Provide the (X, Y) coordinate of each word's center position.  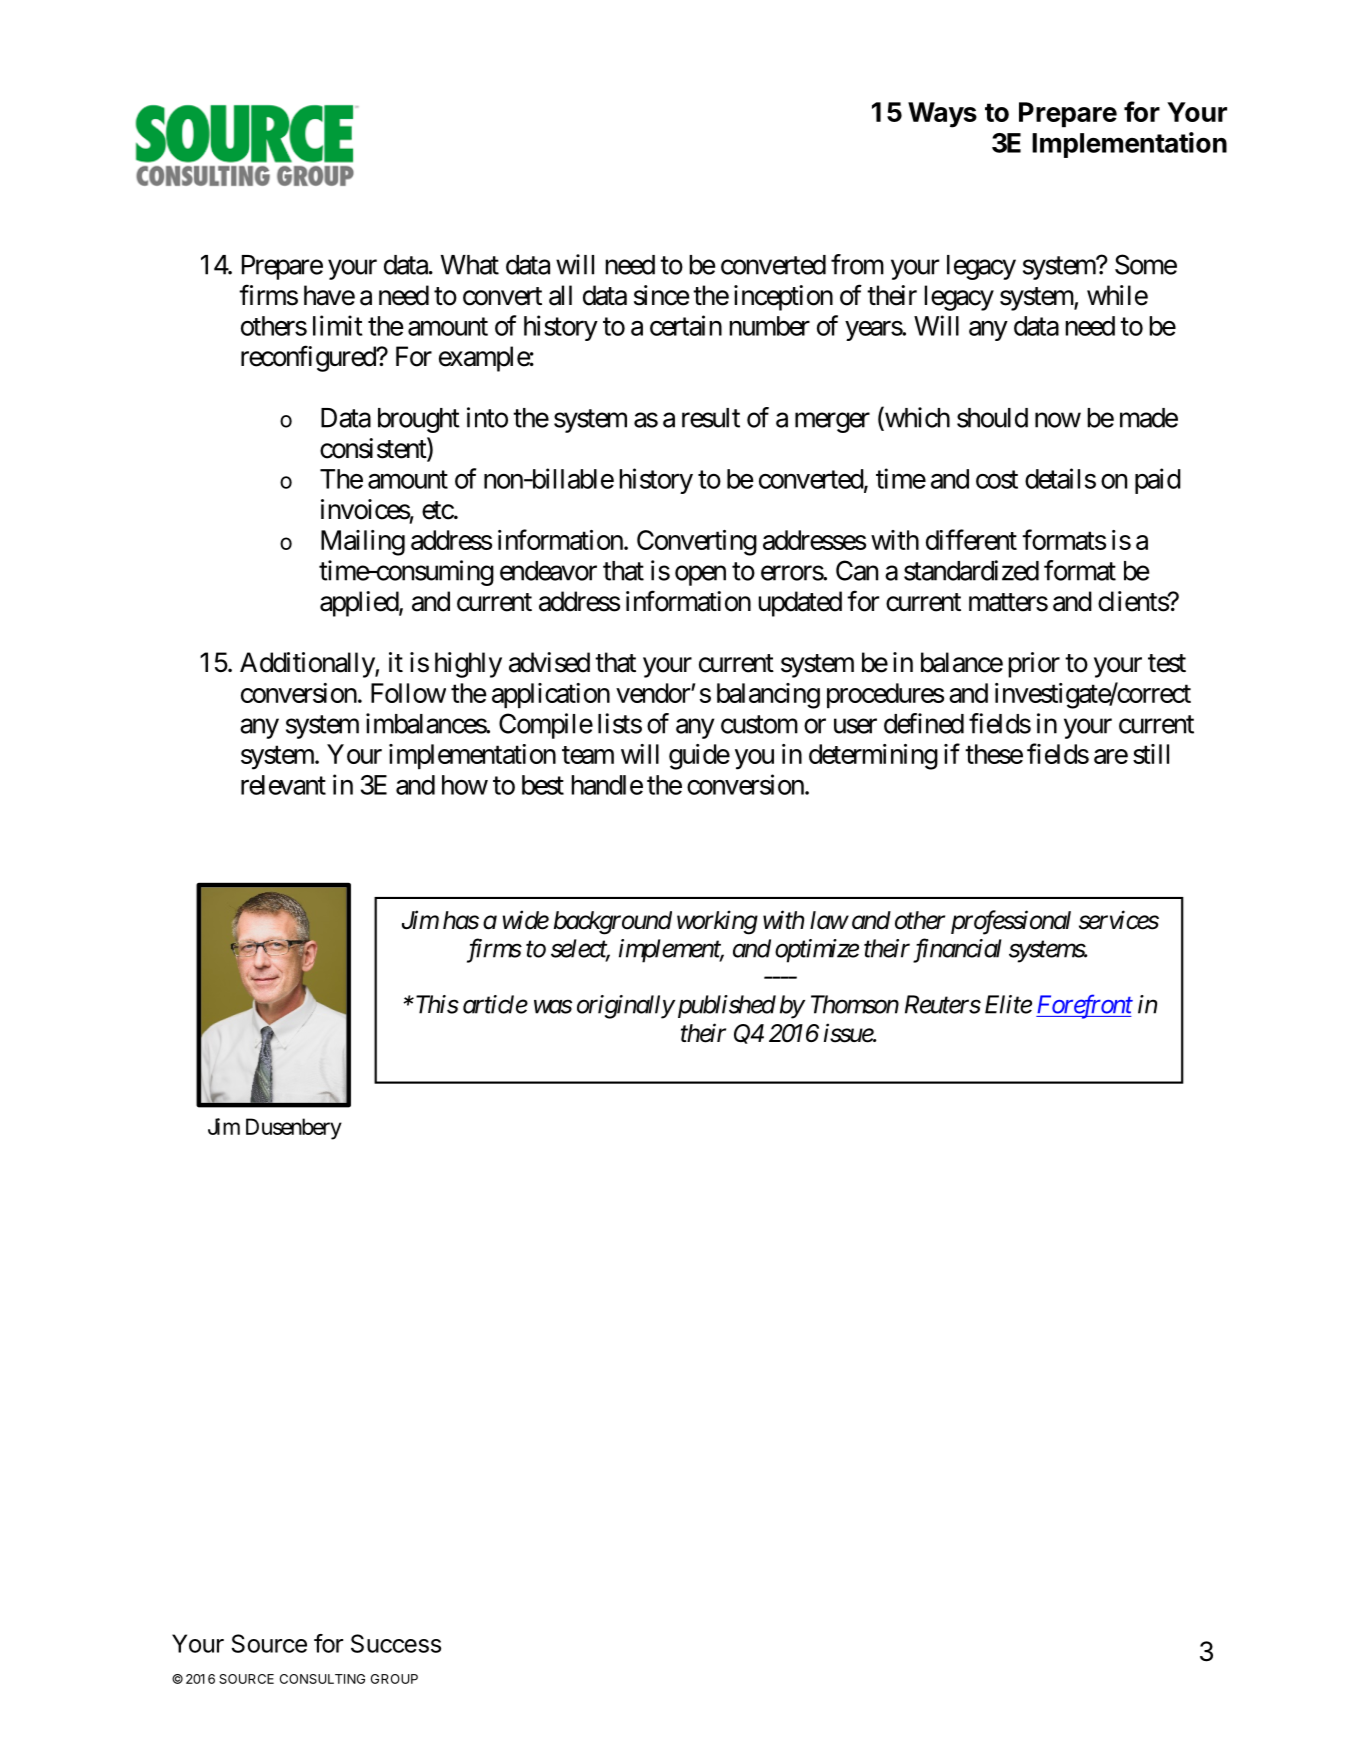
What (470, 265)
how (465, 785)
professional (1011, 922)
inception (783, 298)
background (613, 923)
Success (396, 1643)
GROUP (394, 1679)
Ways (942, 115)
